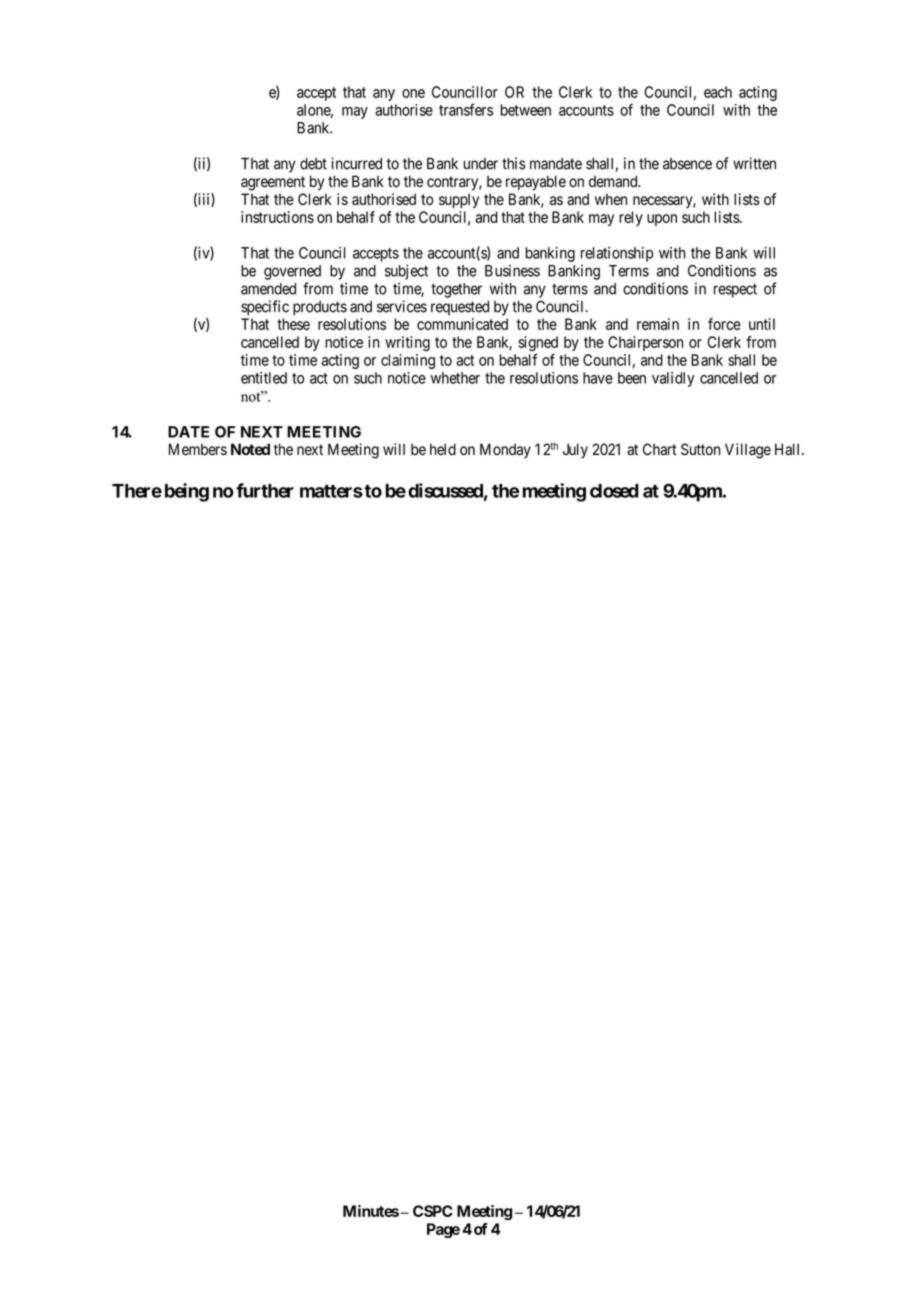 This image has height=1308, width=924. What do you see at coordinates (313, 164) in the image?
I see `debt` at bounding box center [313, 164].
